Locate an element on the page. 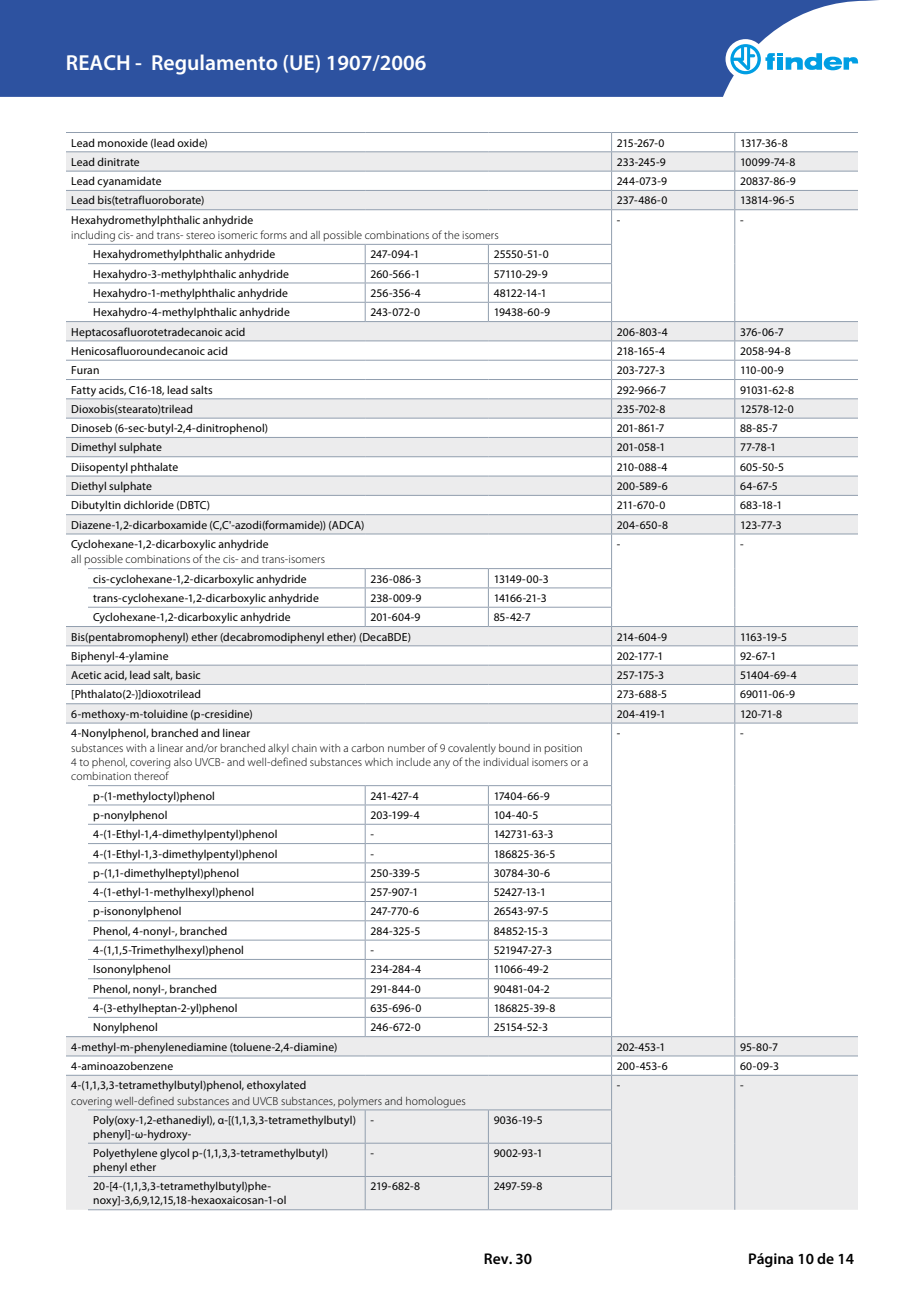 The height and width of the image is (1308, 924). bound is located at coordinates (514, 748).
